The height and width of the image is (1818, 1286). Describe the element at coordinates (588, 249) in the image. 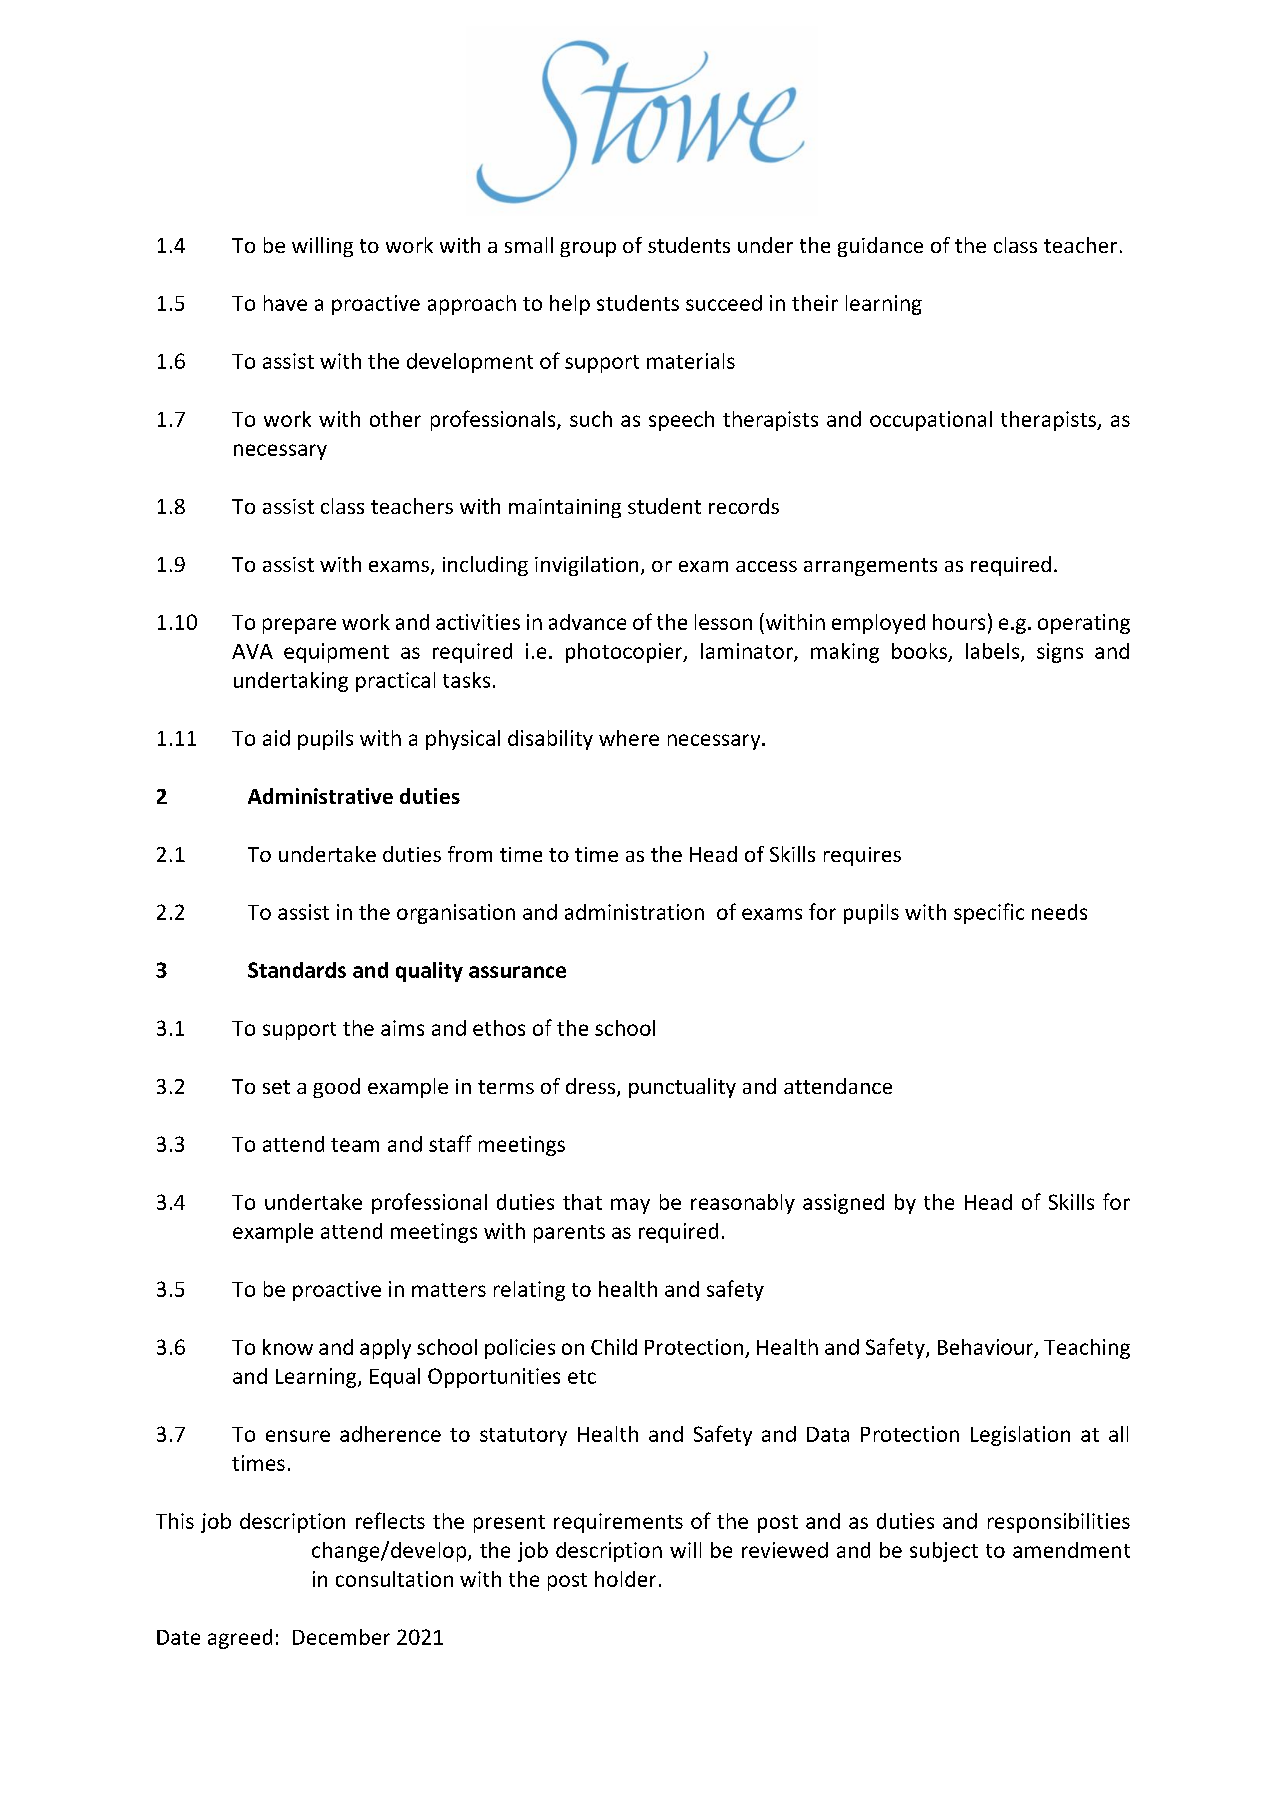

I see `group` at that location.
